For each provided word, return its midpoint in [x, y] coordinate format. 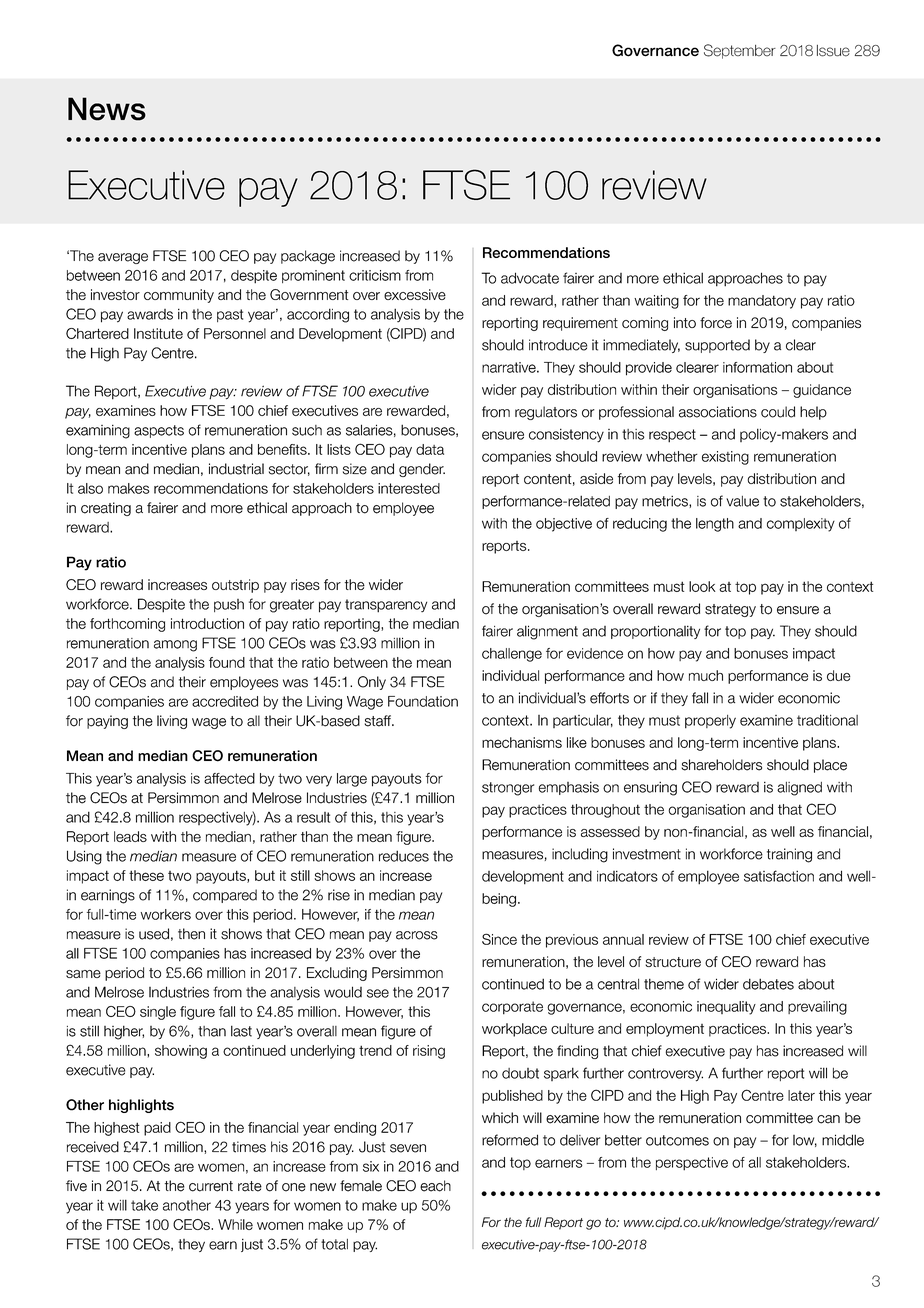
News [107, 109]
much [706, 675]
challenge [512, 655]
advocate [530, 278]
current [211, 1186]
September [740, 51]
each [435, 1186]
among [175, 646]
